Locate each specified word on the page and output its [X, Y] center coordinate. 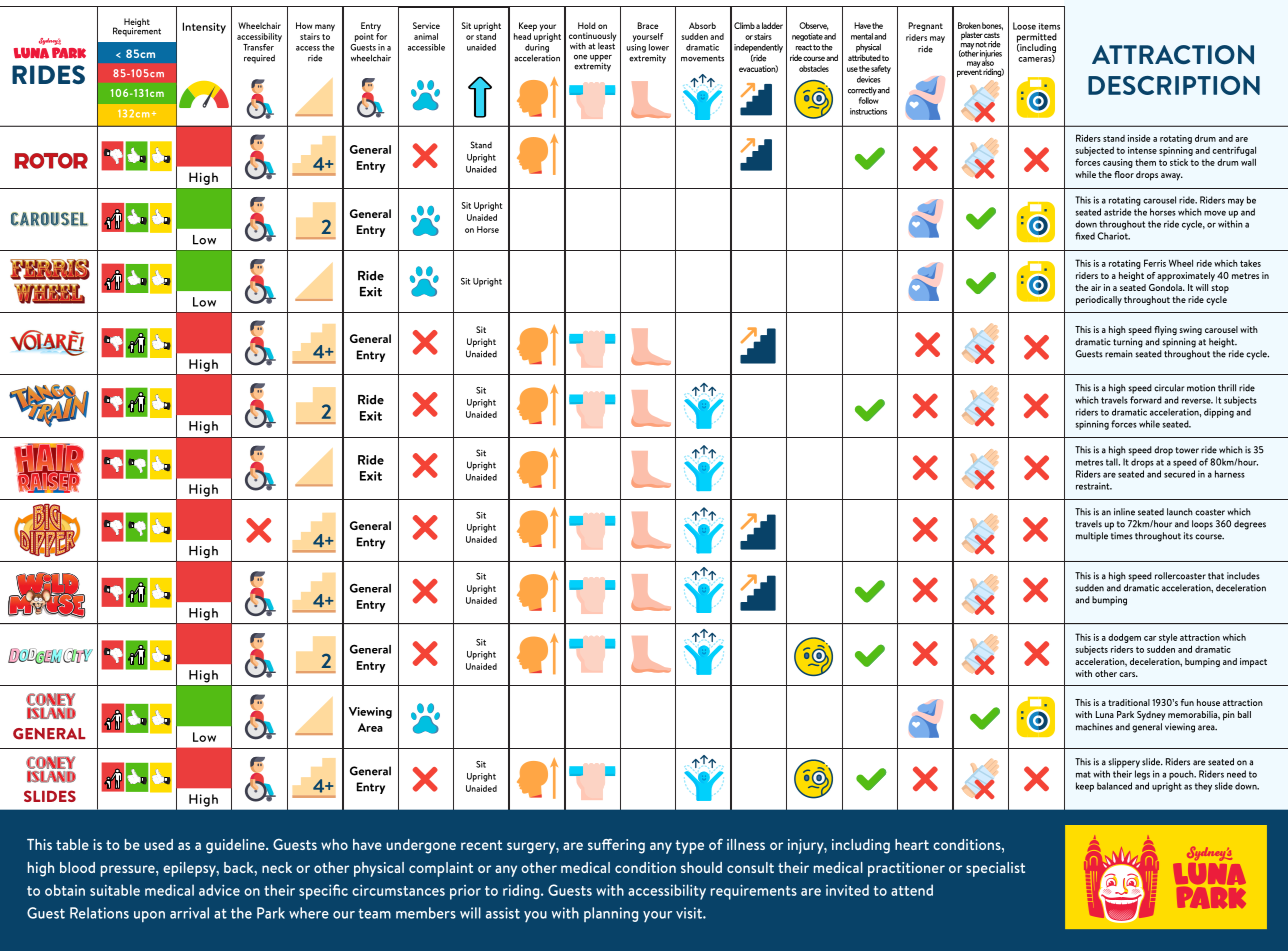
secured [1179, 474]
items [1049, 26]
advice [219, 890]
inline [1124, 512]
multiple [1092, 537]
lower [659, 47]
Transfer [258, 47]
